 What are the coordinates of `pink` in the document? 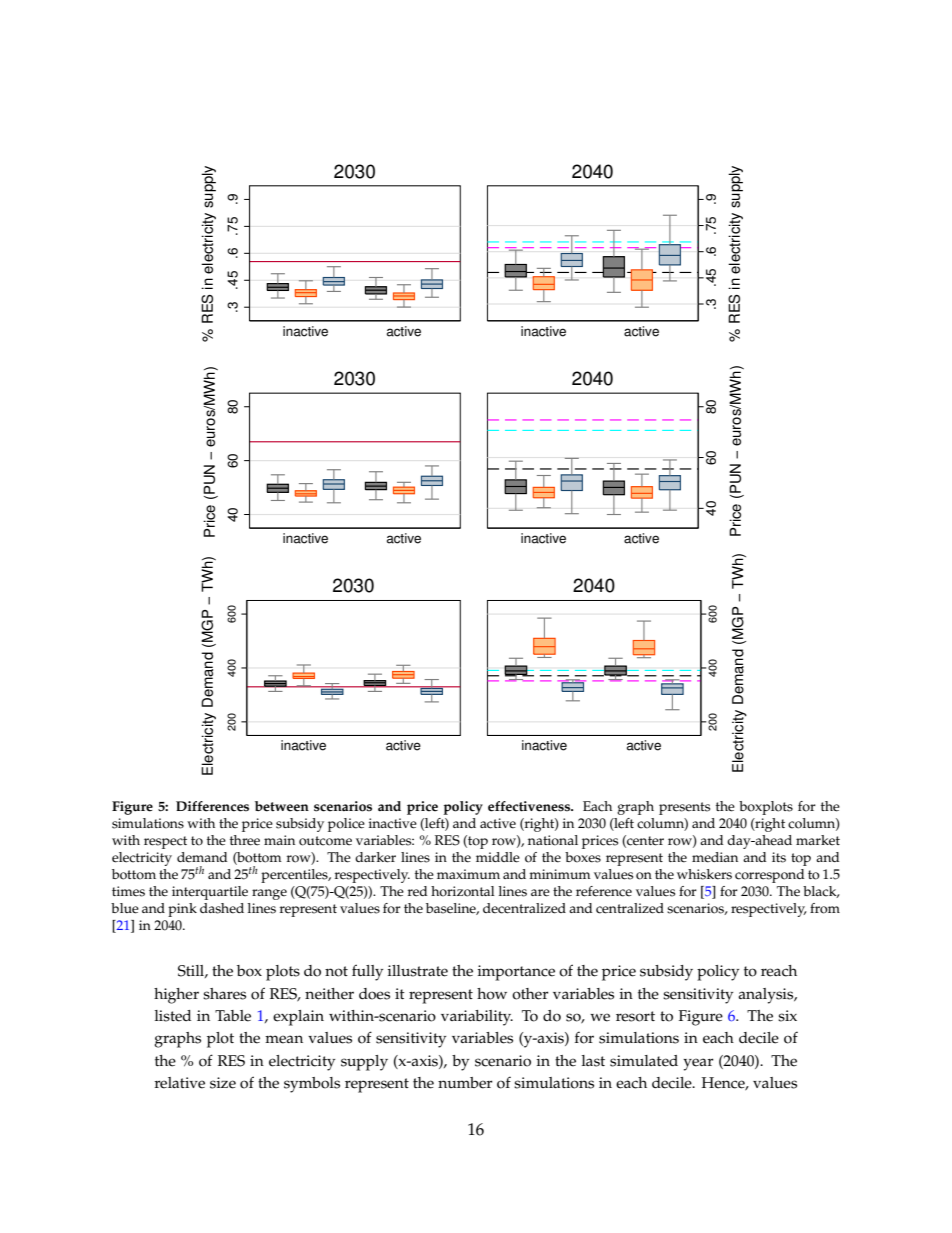 It's located at (182, 910).
